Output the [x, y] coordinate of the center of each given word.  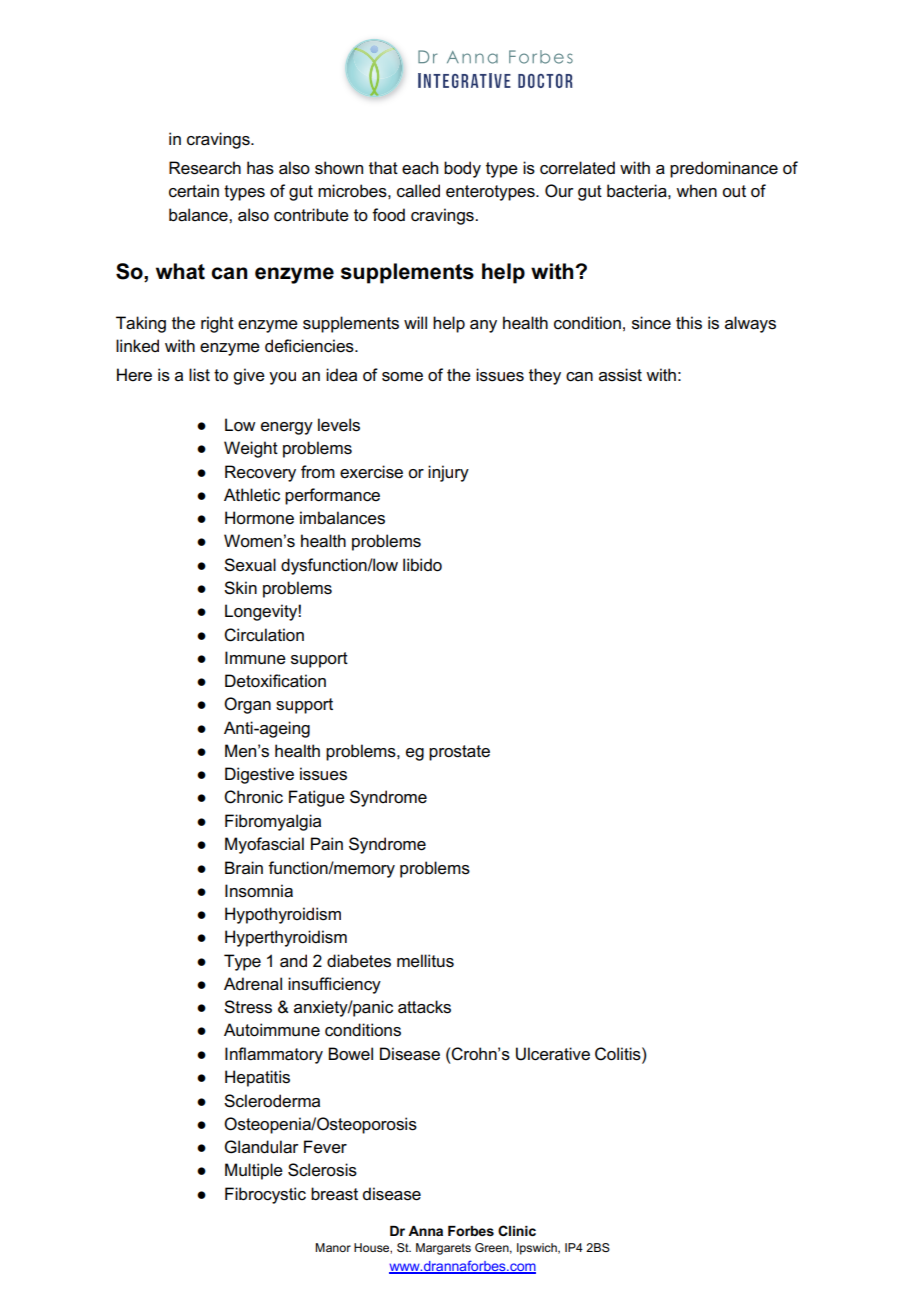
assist [620, 375]
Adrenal [253, 984]
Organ [247, 705]
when [696, 191]
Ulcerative [553, 1054]
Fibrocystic [265, 1195]
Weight [251, 449]
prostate [459, 753]
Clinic [517, 1230]
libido [422, 565]
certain [194, 191]
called [418, 191]
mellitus [425, 961]
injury [448, 473]
